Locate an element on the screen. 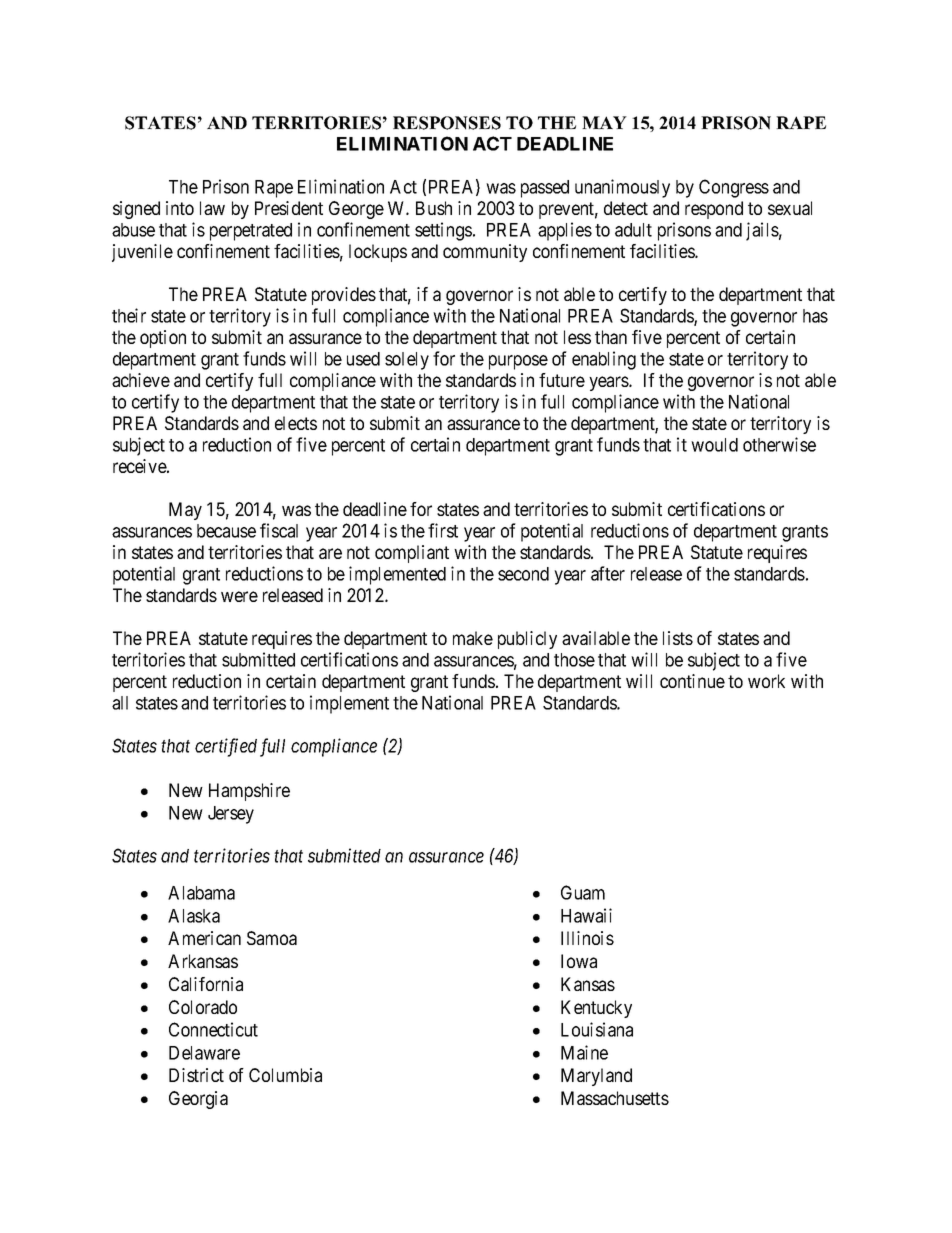  District is located at coordinates (196, 1075).
